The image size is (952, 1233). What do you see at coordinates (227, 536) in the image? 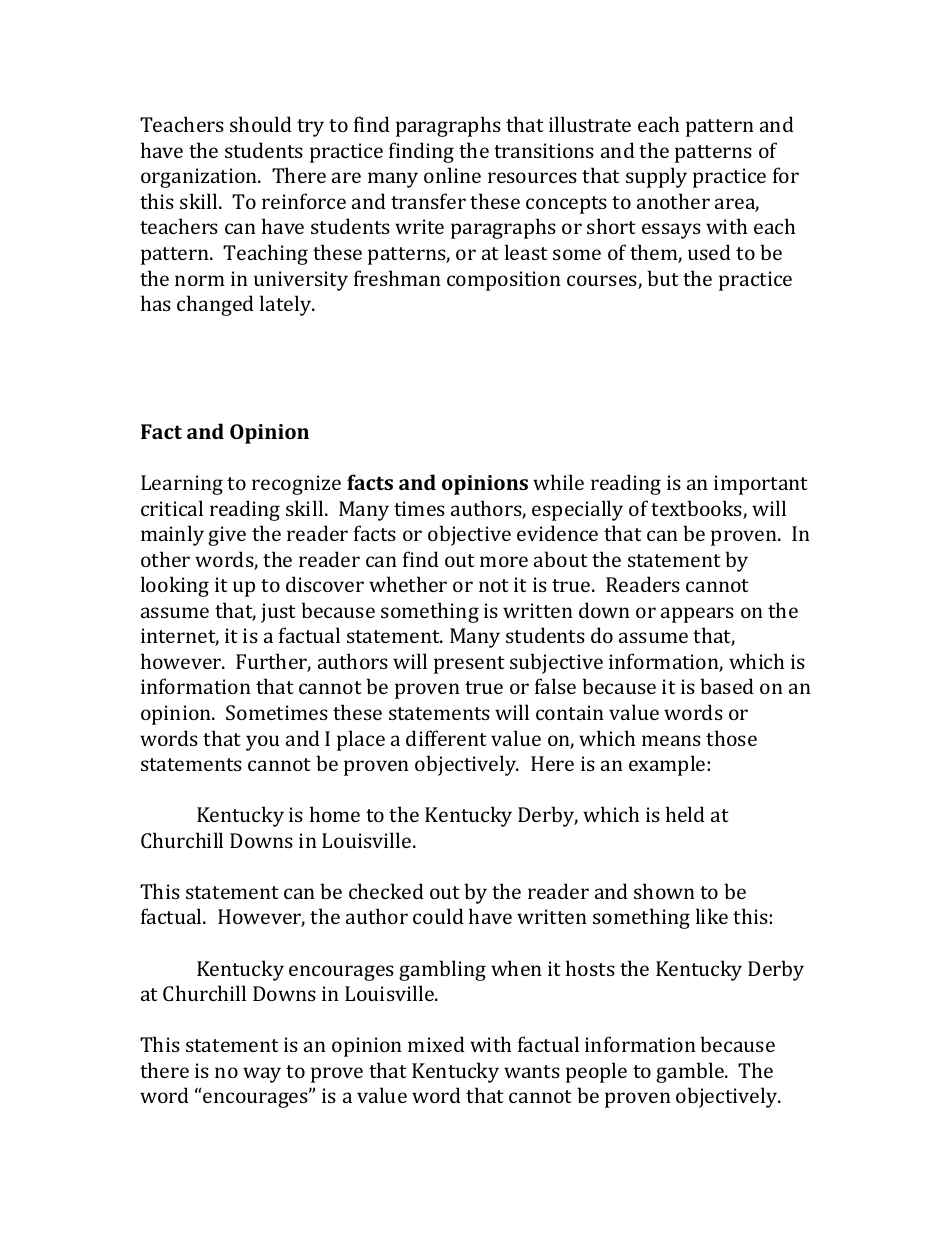
I see `give` at bounding box center [227, 536].
